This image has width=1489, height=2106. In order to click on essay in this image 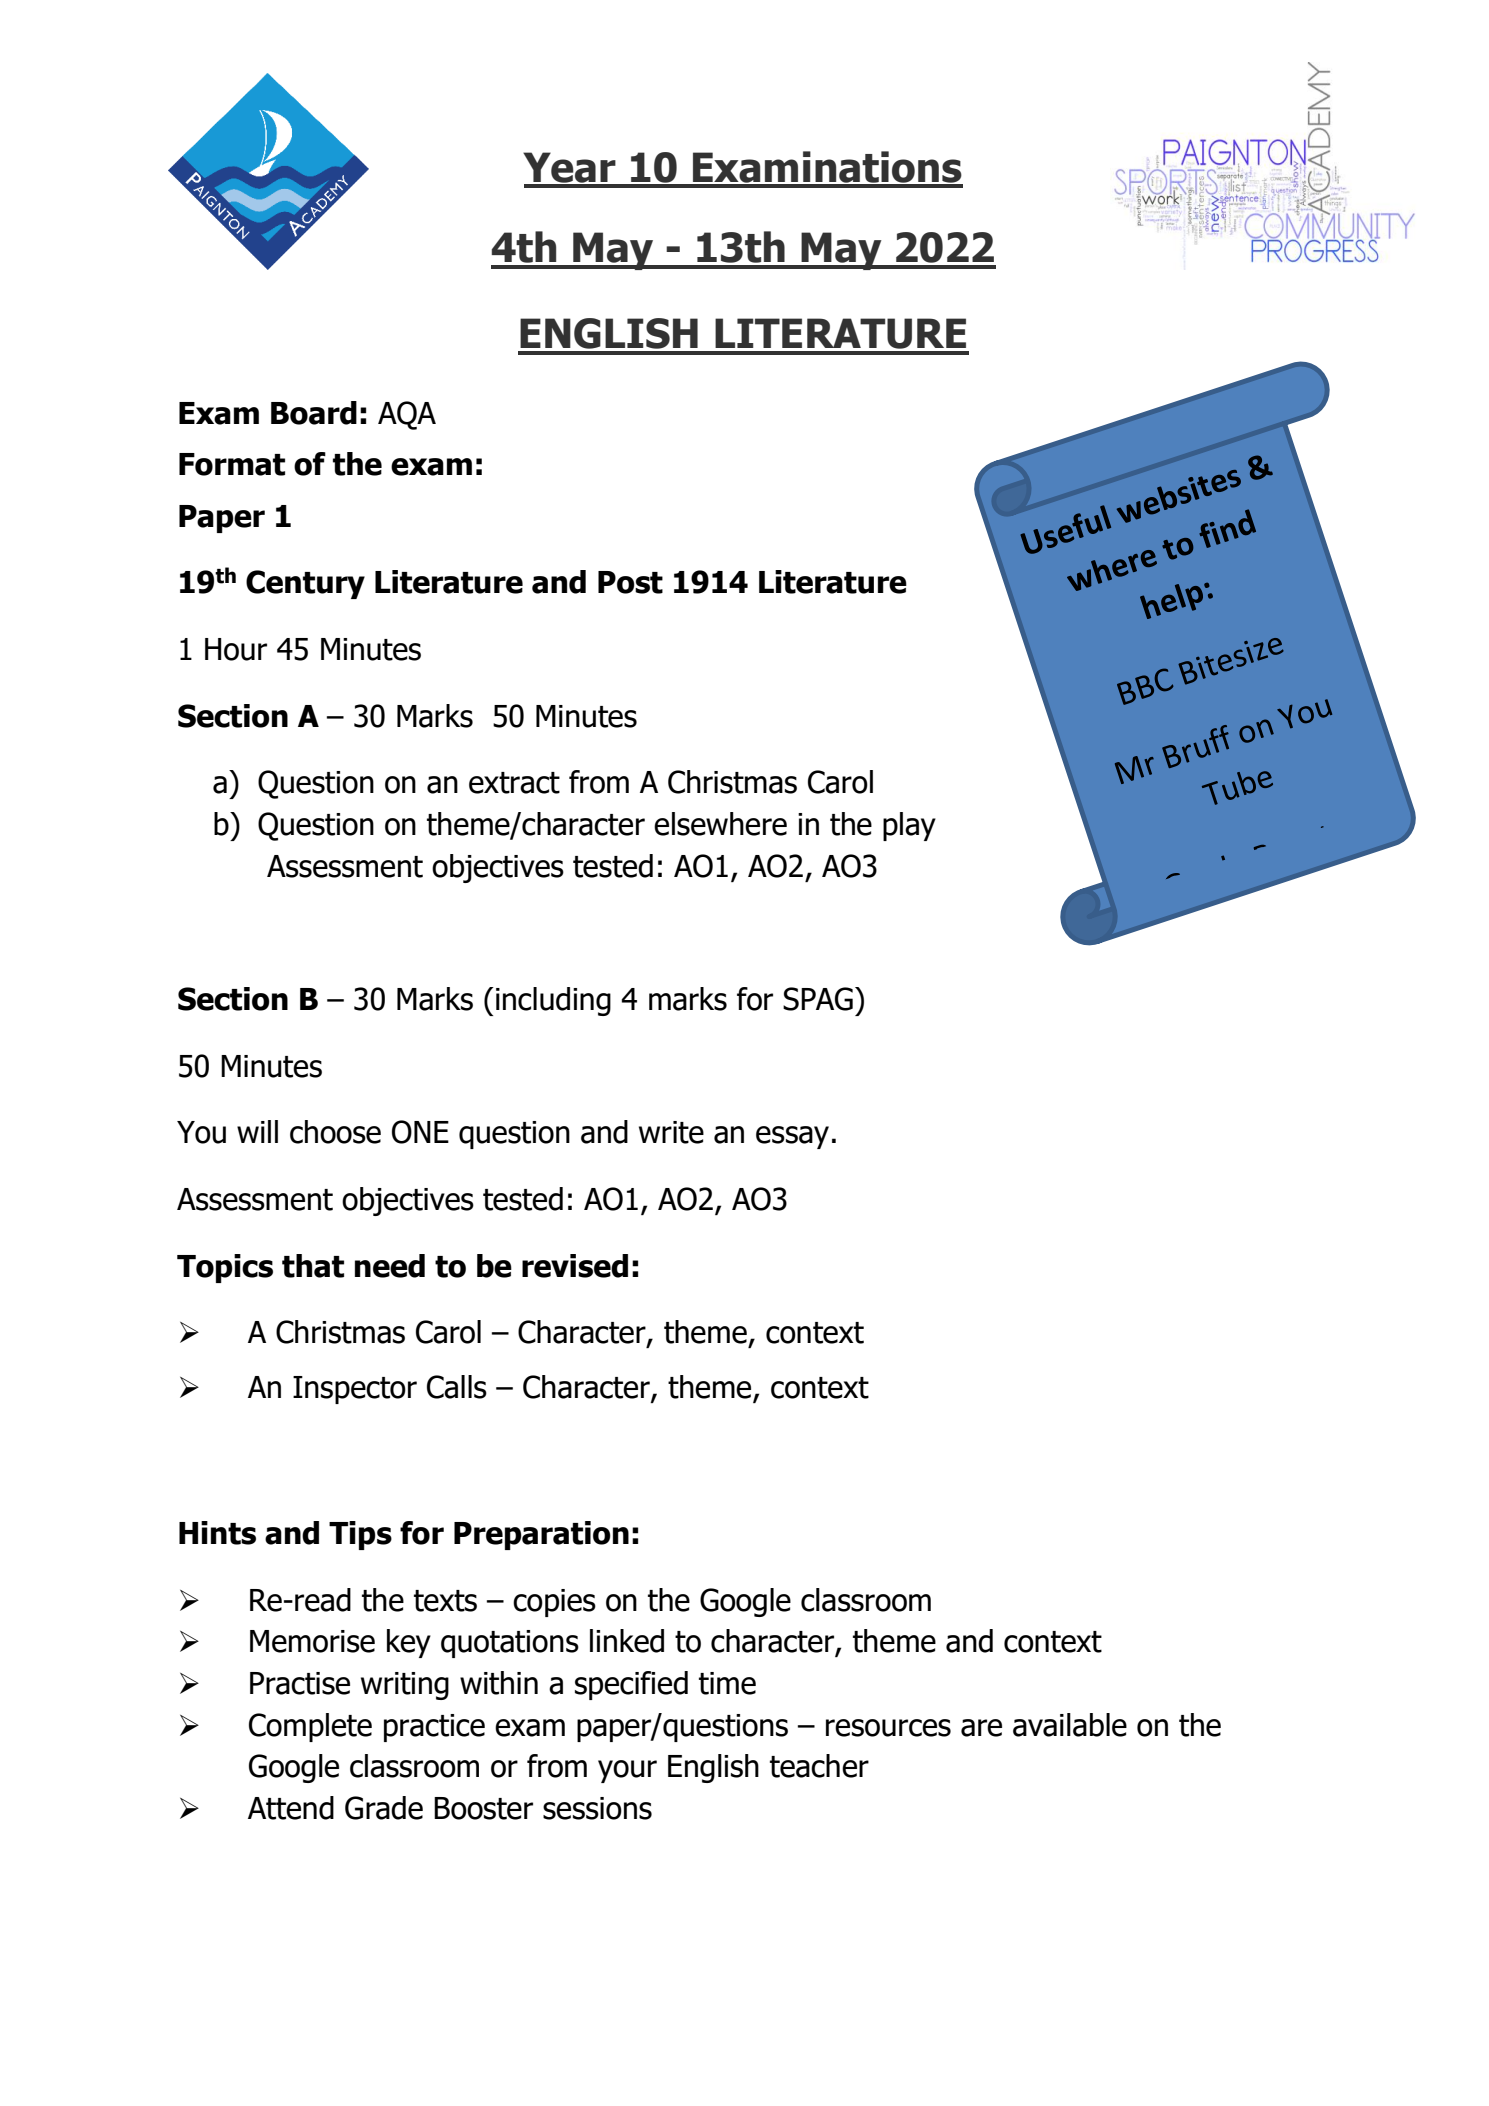, I will do `click(792, 1137)`.
